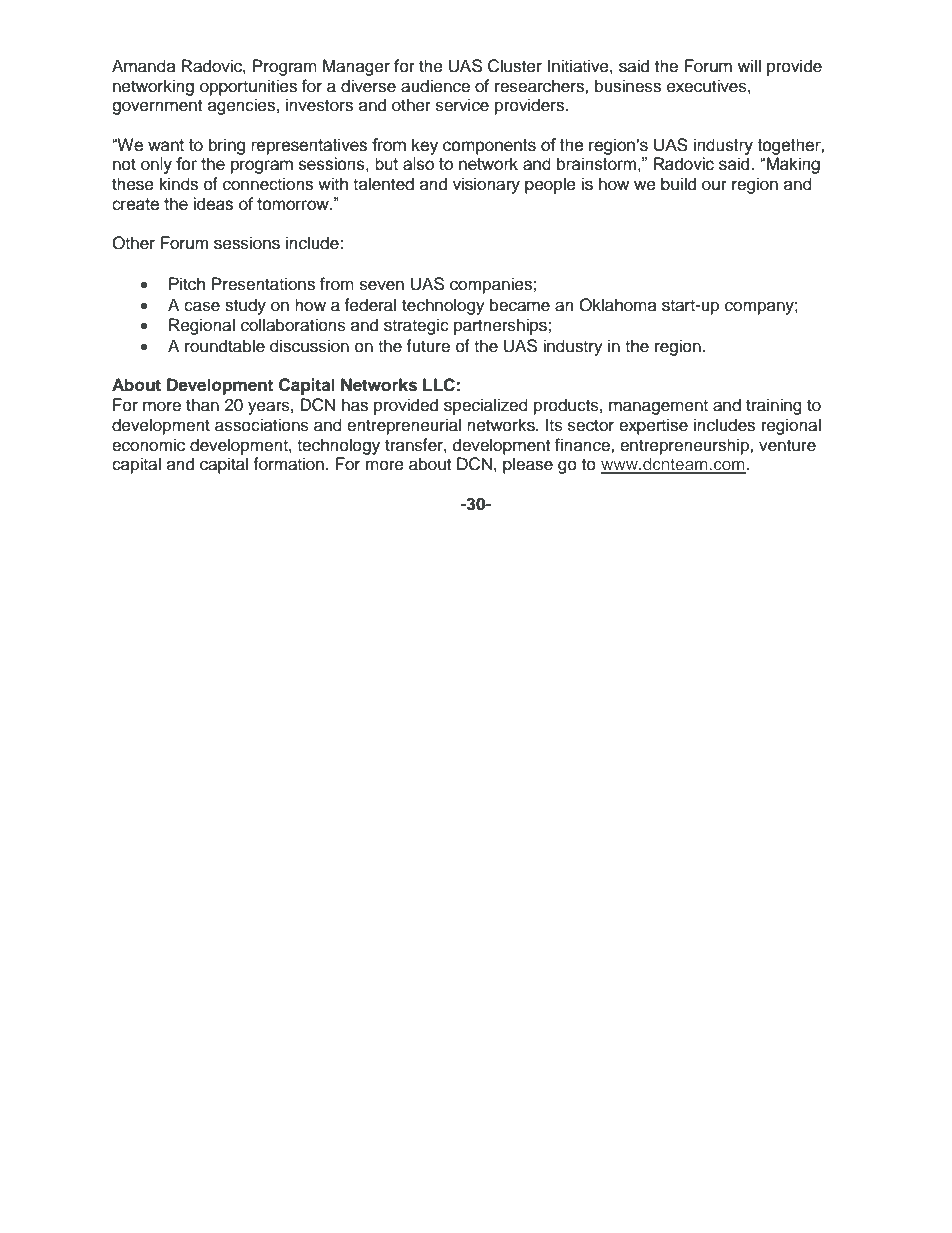 The image size is (952, 1233). What do you see at coordinates (618, 305) in the document?
I see `Oklahoma` at bounding box center [618, 305].
